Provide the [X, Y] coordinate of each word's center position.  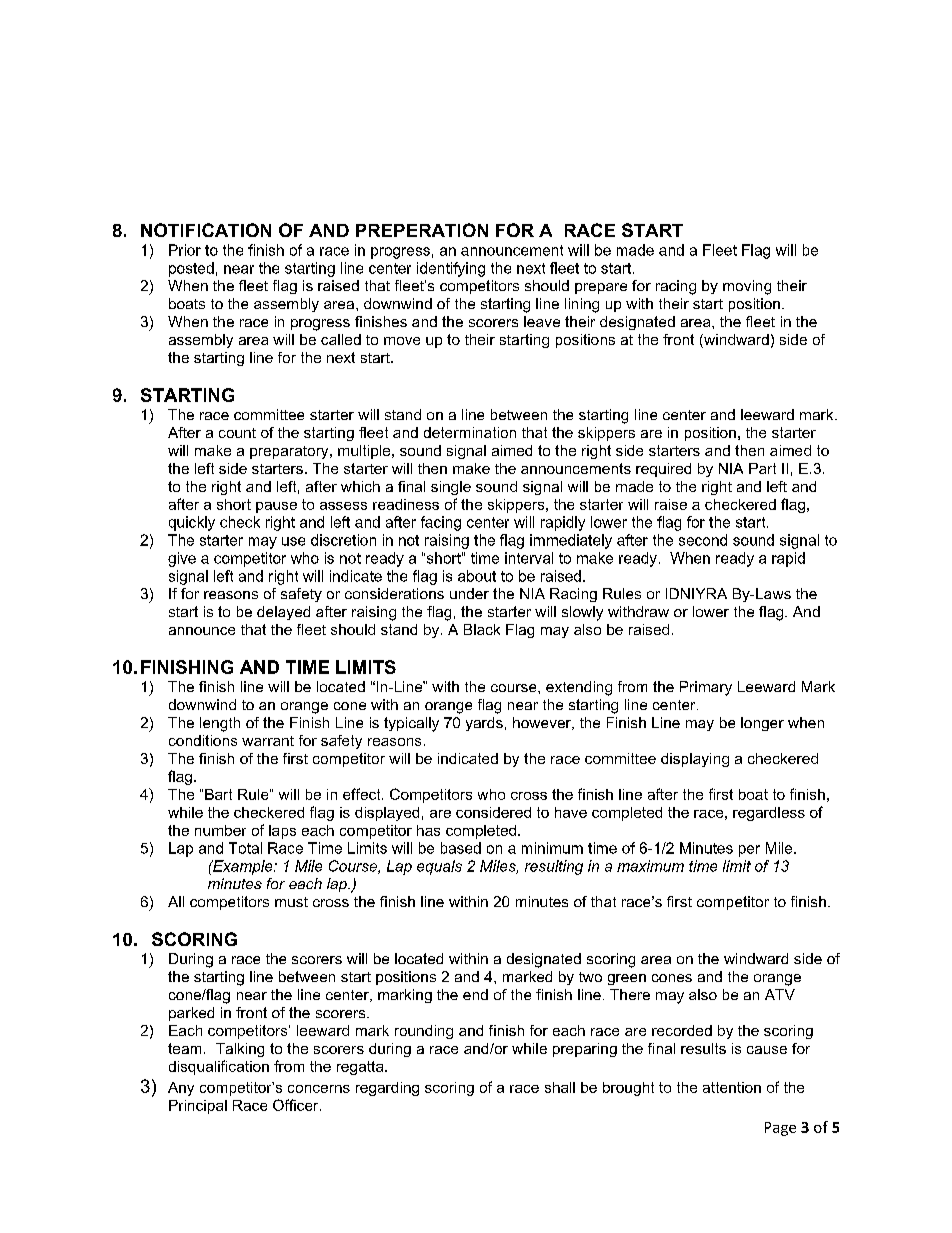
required [663, 470]
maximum [650, 866]
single [451, 488]
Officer [297, 1105]
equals [439, 867]
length [220, 724]
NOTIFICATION [206, 230]
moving [747, 287]
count [237, 433]
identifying [451, 269]
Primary [706, 688]
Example [243, 867]
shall [560, 1087]
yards [484, 724]
